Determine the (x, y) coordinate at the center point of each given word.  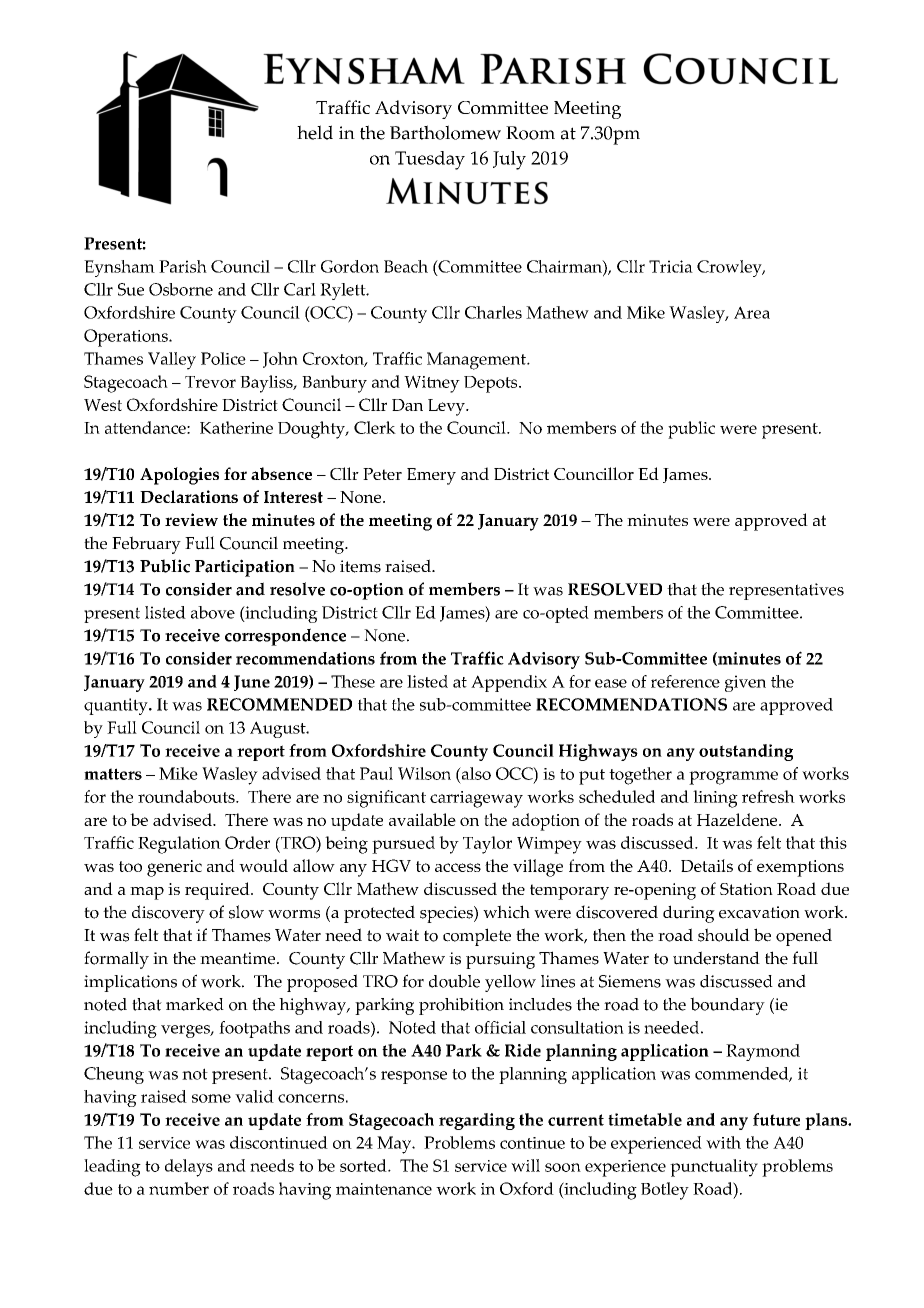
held (315, 132)
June (252, 683)
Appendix (509, 683)
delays (189, 1168)
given (745, 683)
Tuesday (430, 160)
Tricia (671, 266)
